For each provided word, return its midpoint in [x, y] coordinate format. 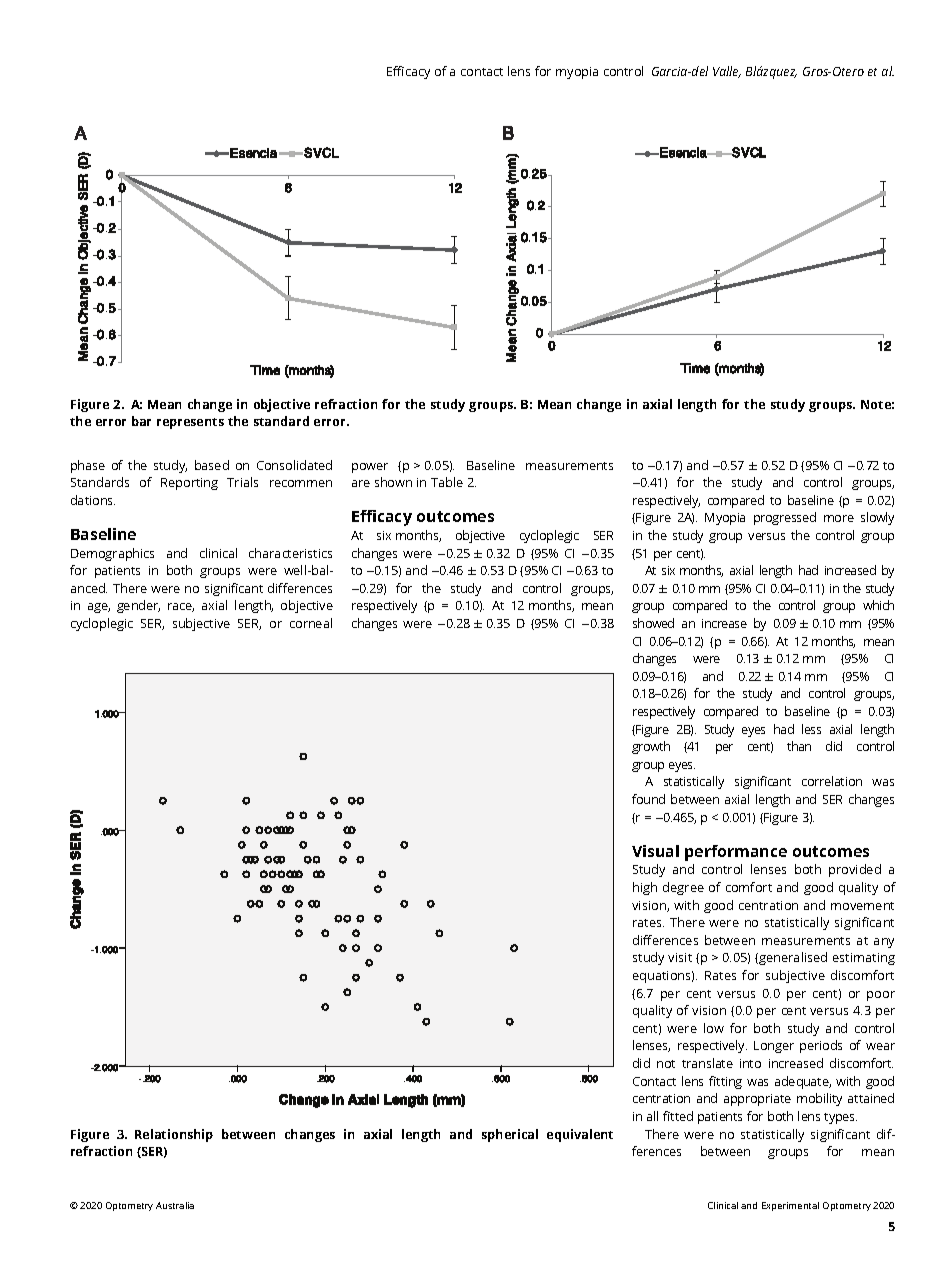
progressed [785, 518]
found [648, 799]
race [181, 607]
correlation [832, 781]
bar [141, 421]
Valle [727, 72]
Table [447, 482]
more [839, 518]
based [212, 465]
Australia [175, 1205]
